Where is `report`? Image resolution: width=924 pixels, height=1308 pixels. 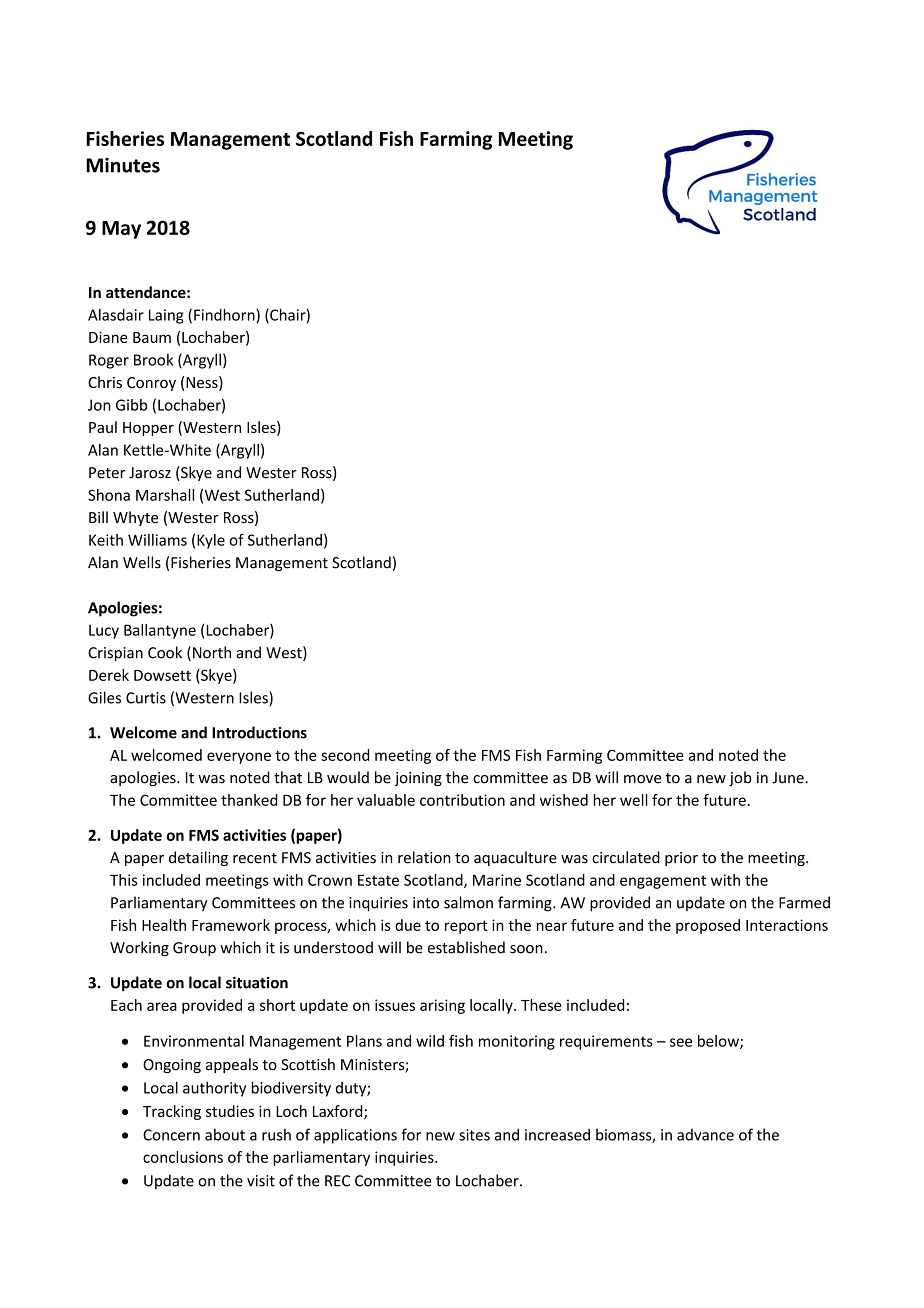
report is located at coordinates (466, 927).
